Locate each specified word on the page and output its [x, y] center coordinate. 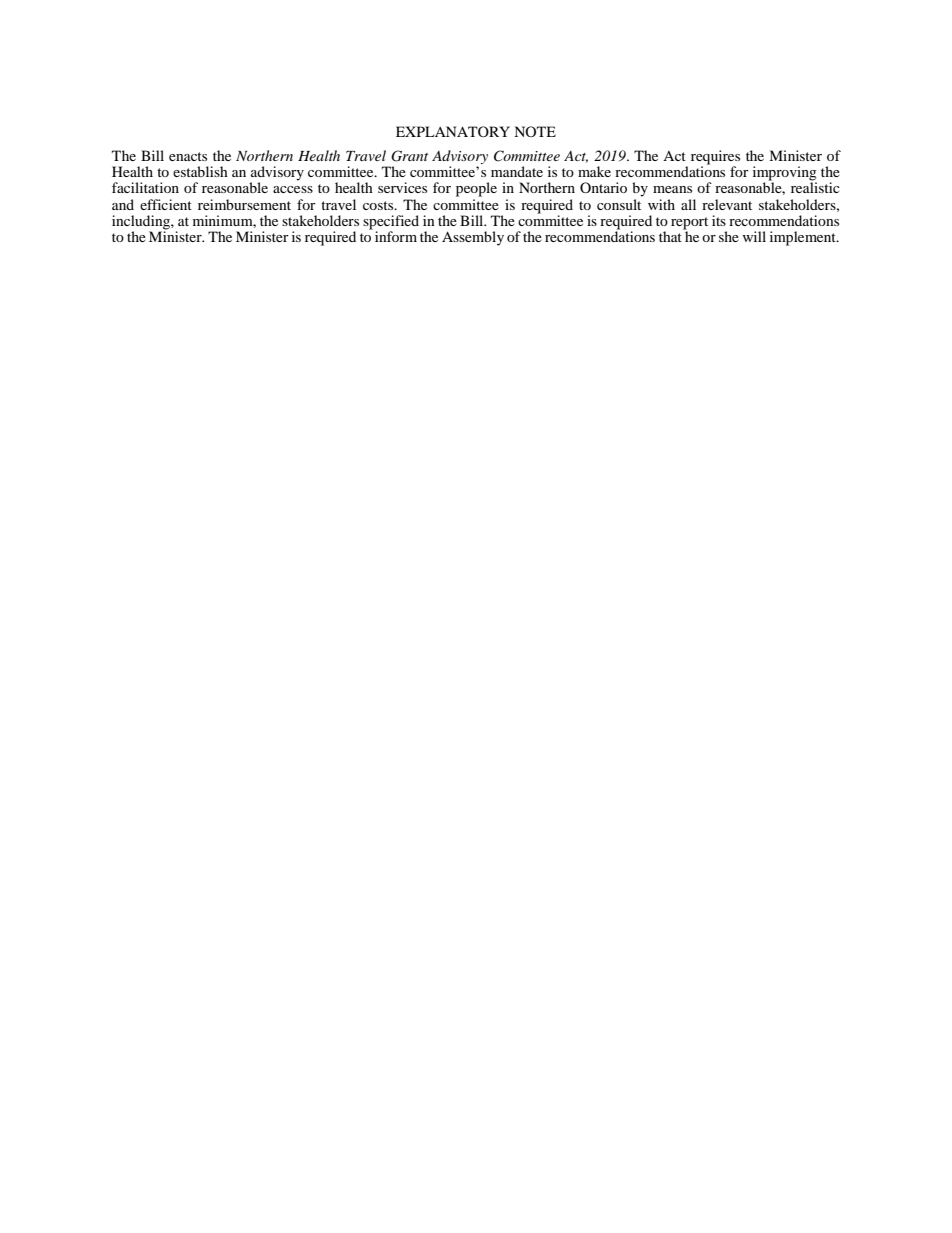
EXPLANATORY [453, 131]
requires [715, 158]
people [476, 189]
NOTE [535, 131]
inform [396, 236]
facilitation [145, 187]
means [672, 189]
